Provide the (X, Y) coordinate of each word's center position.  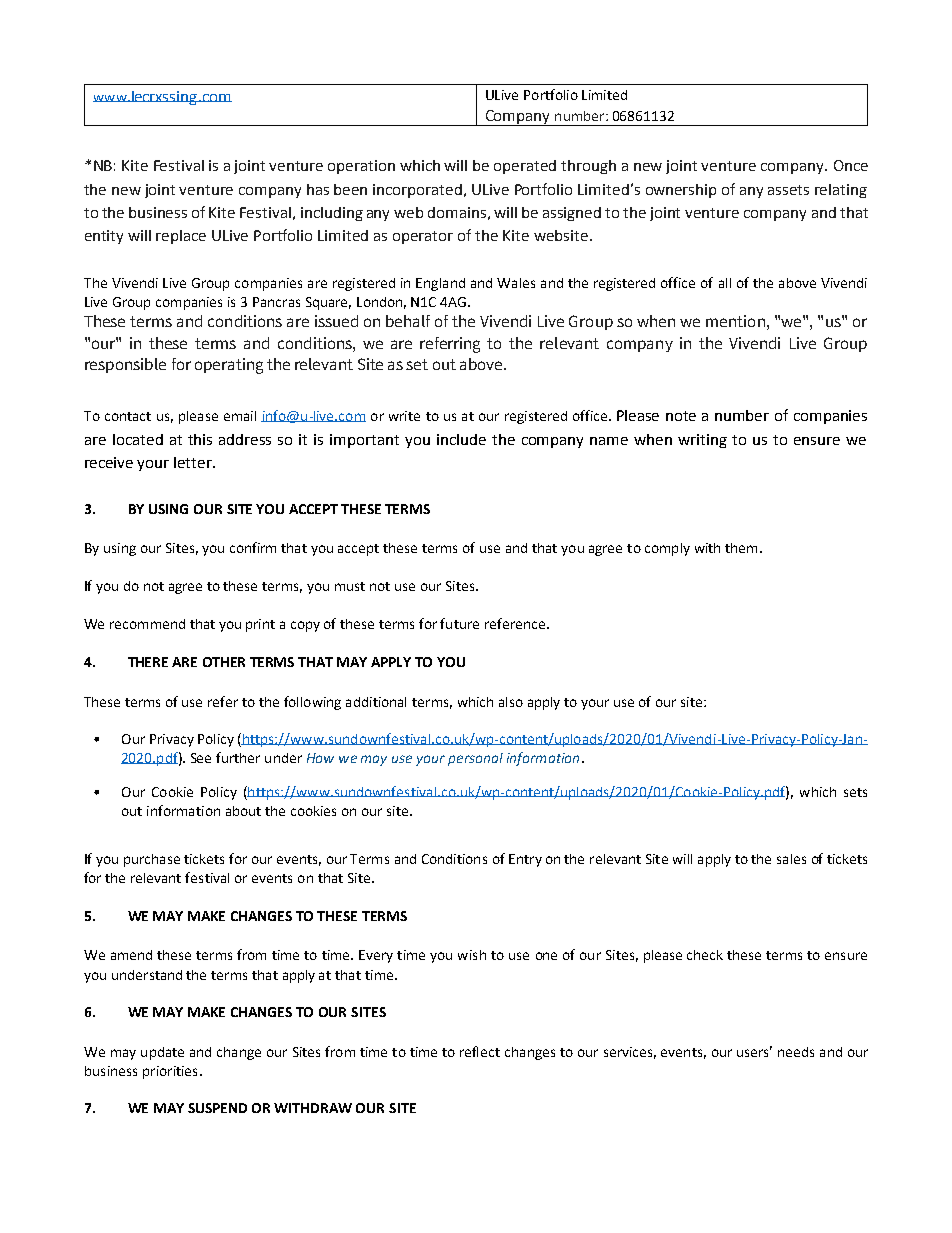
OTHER (224, 662)
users (754, 1052)
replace (181, 237)
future (459, 623)
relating (841, 191)
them (741, 548)
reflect (480, 1051)
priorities (170, 1072)
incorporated (417, 191)
